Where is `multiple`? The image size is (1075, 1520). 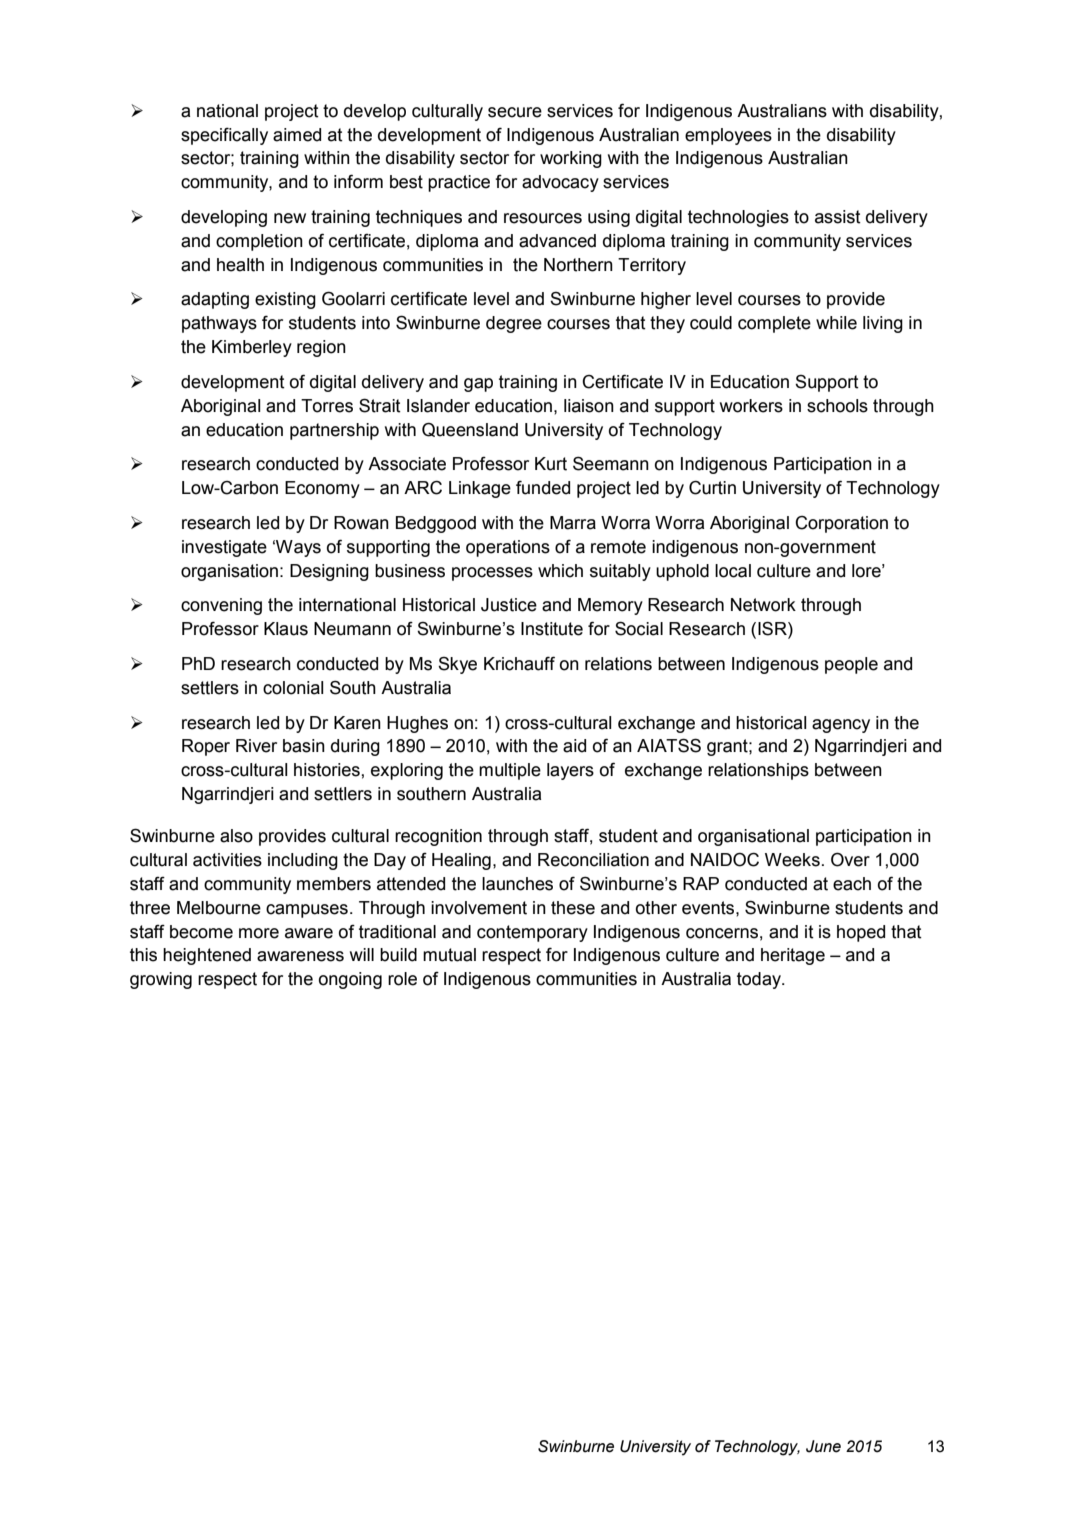 multiple is located at coordinates (510, 771).
